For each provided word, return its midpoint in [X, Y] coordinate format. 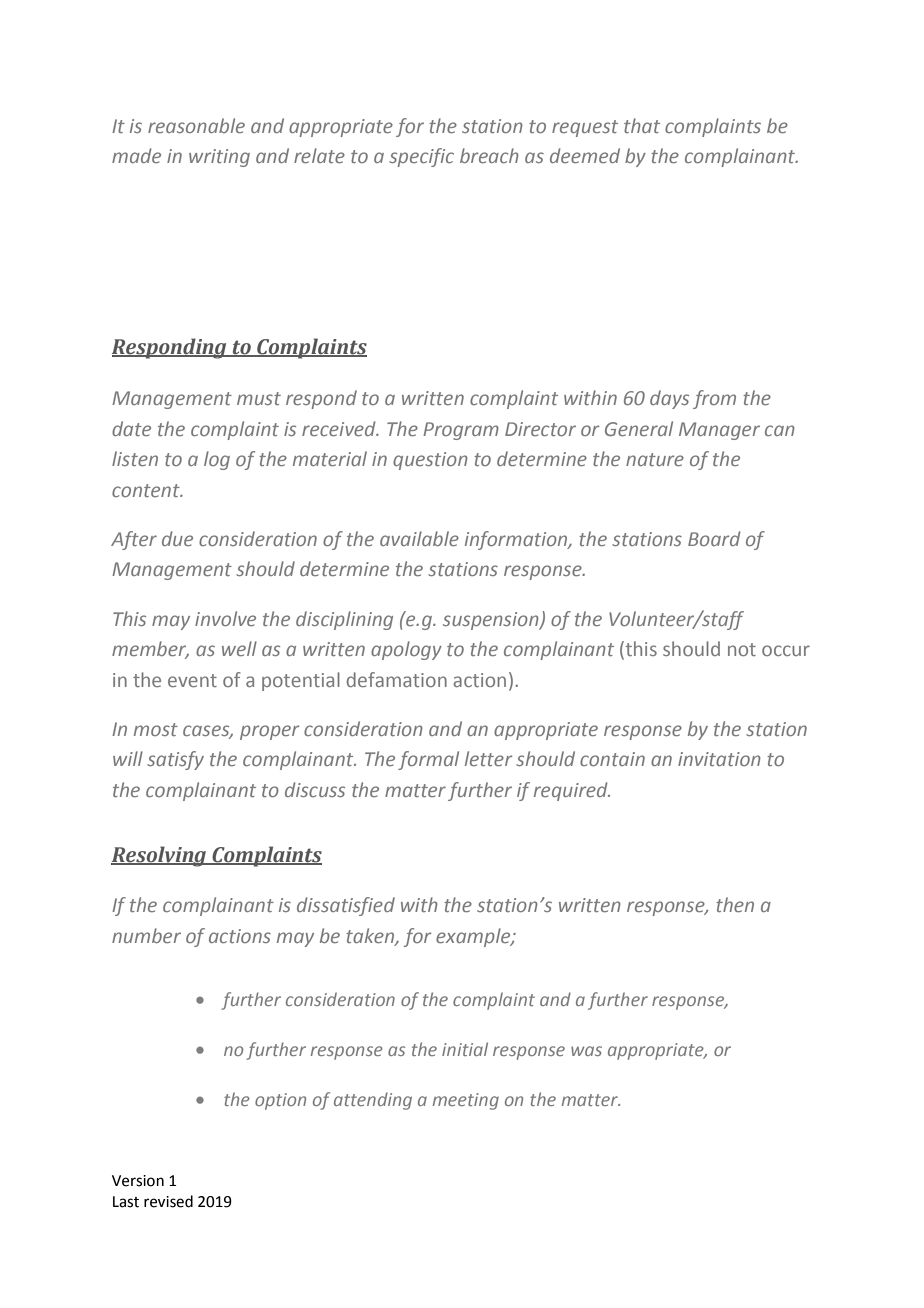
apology [406, 650]
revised [168, 1201]
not [742, 649]
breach [489, 155]
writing [219, 158]
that [642, 125]
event [192, 680]
